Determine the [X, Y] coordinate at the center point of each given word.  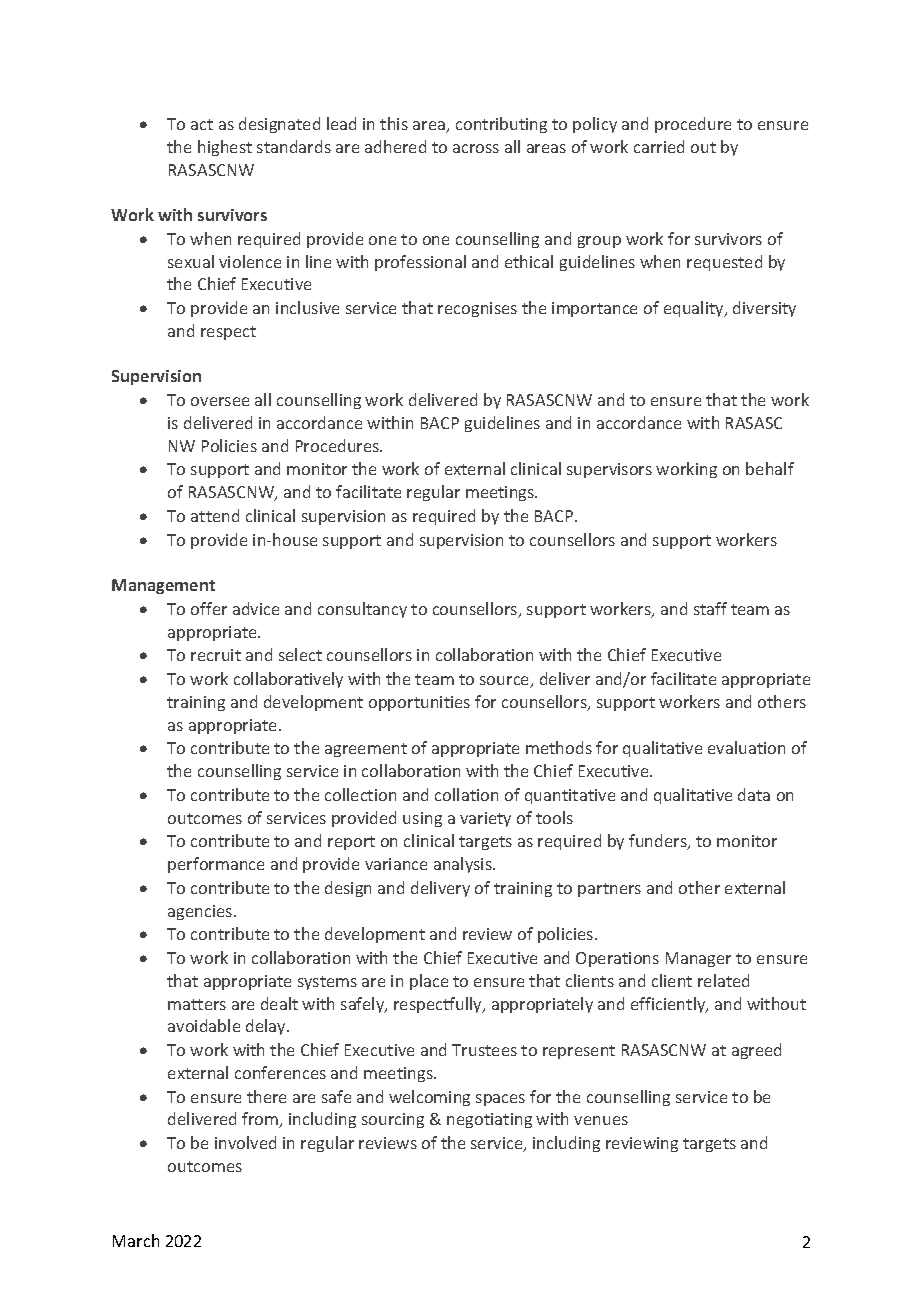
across [476, 148]
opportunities [419, 703]
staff [710, 608]
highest [225, 148]
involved [245, 1142]
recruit [216, 655]
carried [659, 146]
